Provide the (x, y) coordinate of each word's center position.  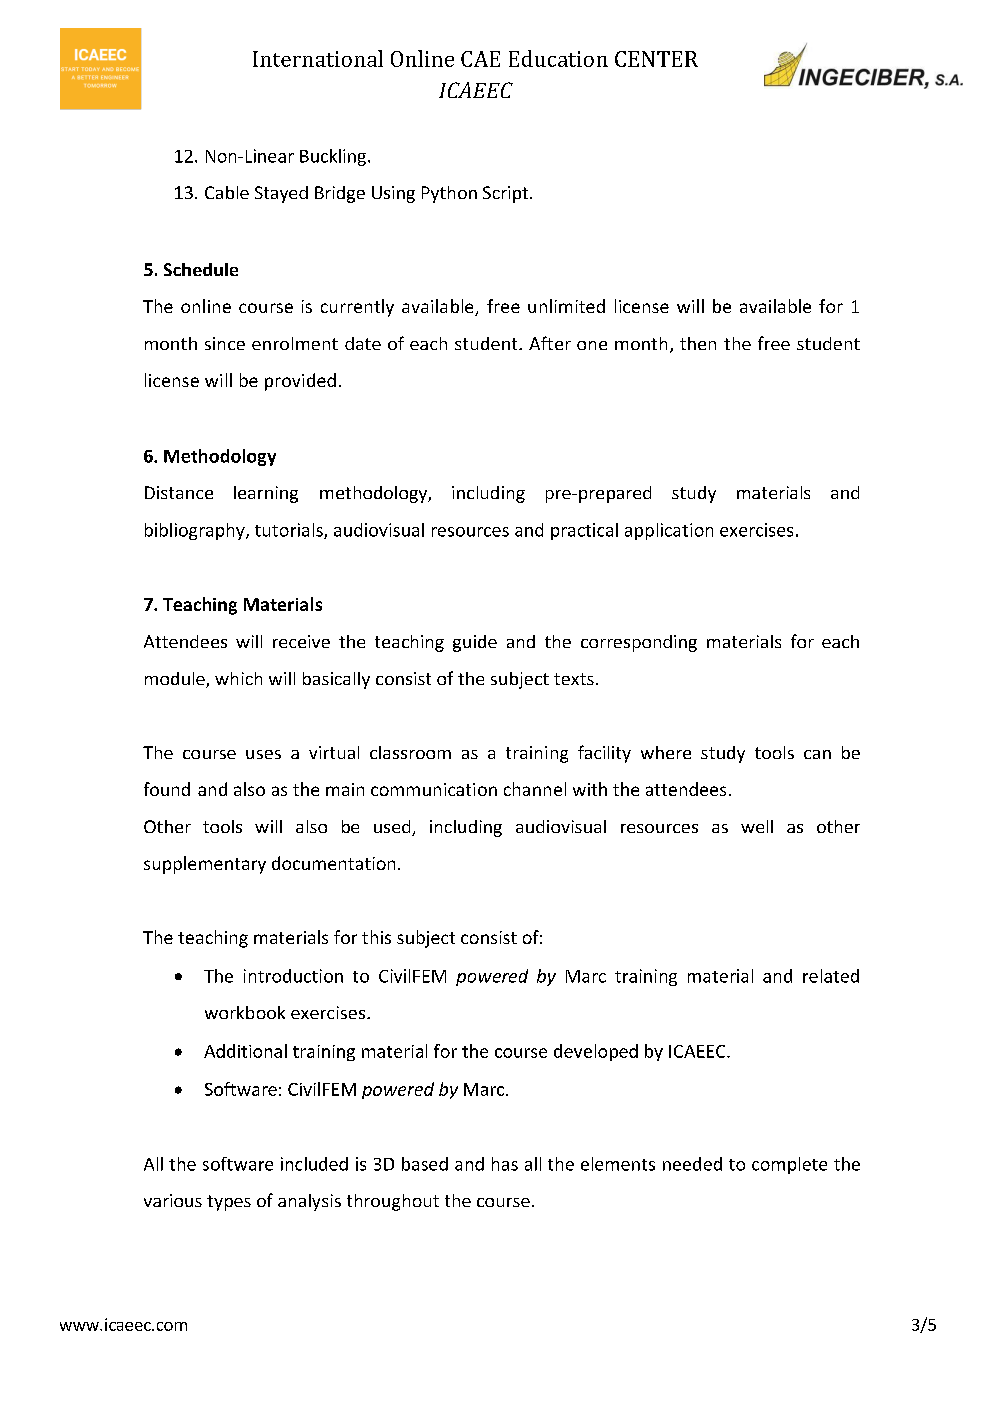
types (229, 1203)
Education (558, 58)
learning (266, 494)
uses (263, 754)
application (669, 531)
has (505, 1164)
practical (584, 531)
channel (535, 789)
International (318, 58)
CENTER (656, 59)
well (757, 826)
